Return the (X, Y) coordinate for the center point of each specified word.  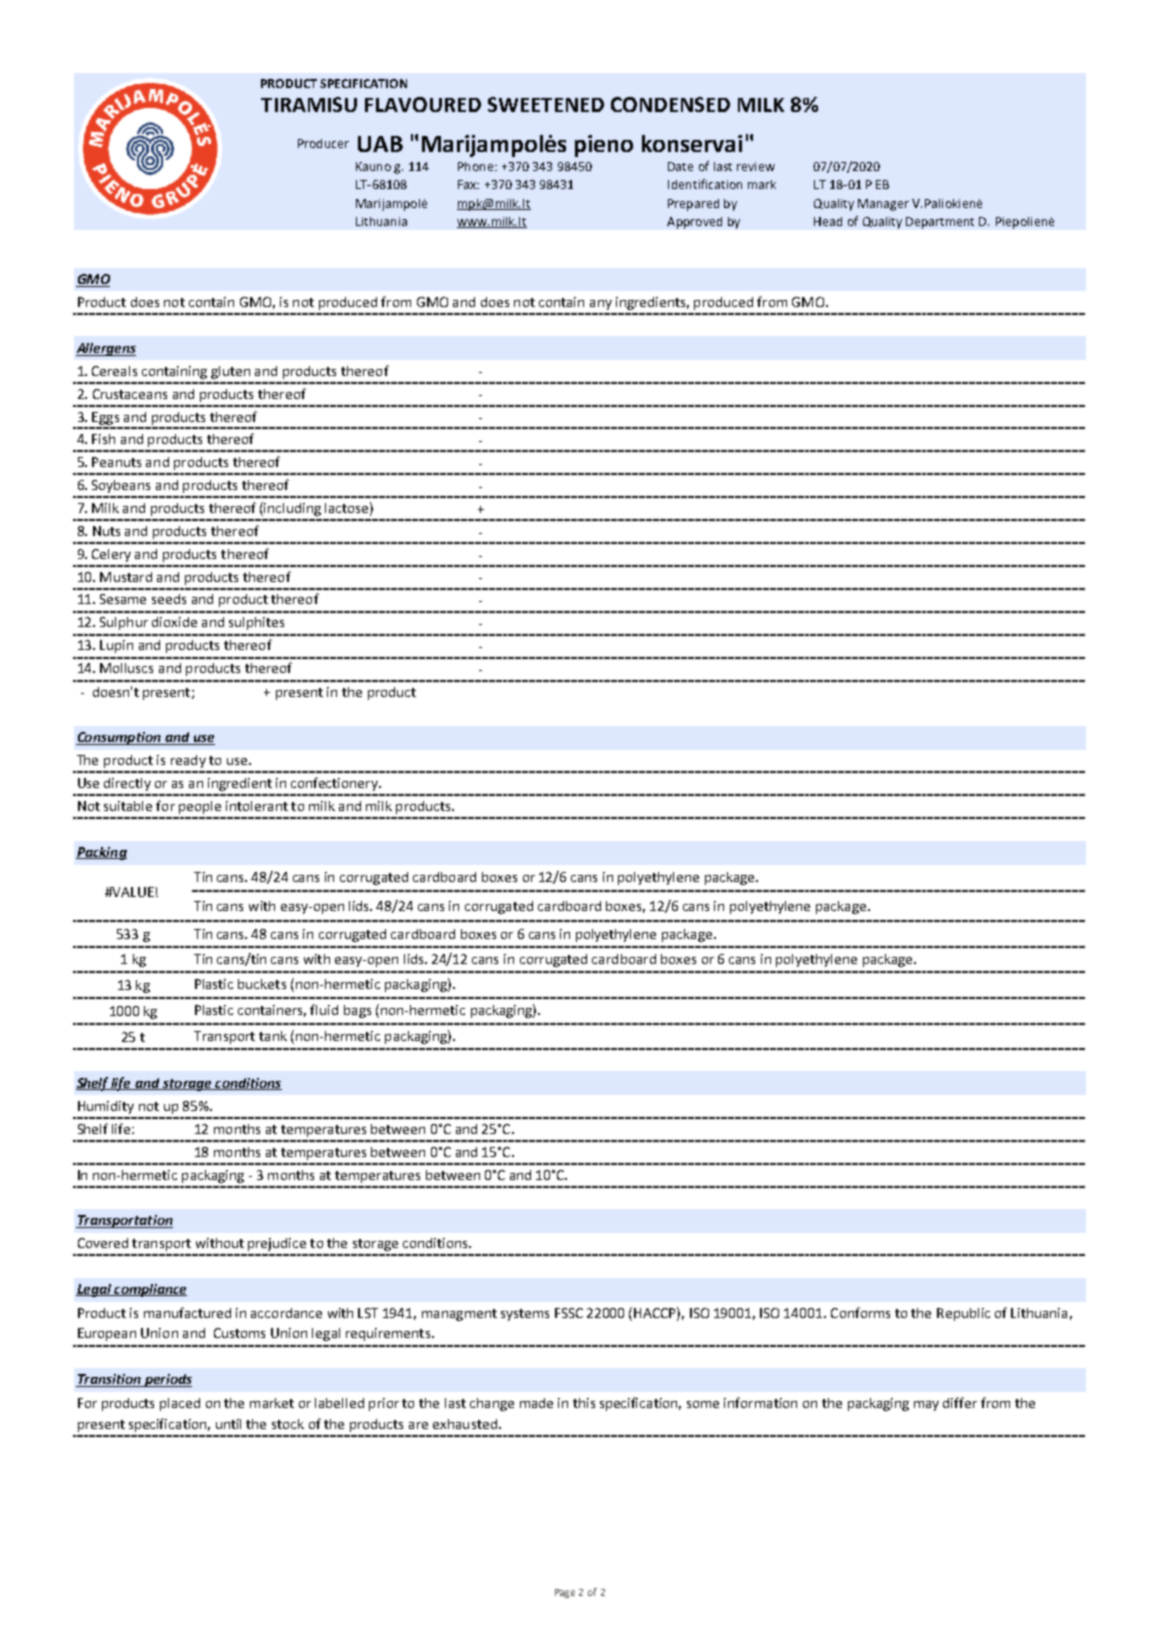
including (292, 509)
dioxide (174, 622)
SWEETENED (546, 104)
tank (273, 1036)
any (601, 305)
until (228, 1424)
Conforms (860, 1312)
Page (565, 1593)
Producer (323, 143)
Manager (883, 205)
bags (357, 1011)
